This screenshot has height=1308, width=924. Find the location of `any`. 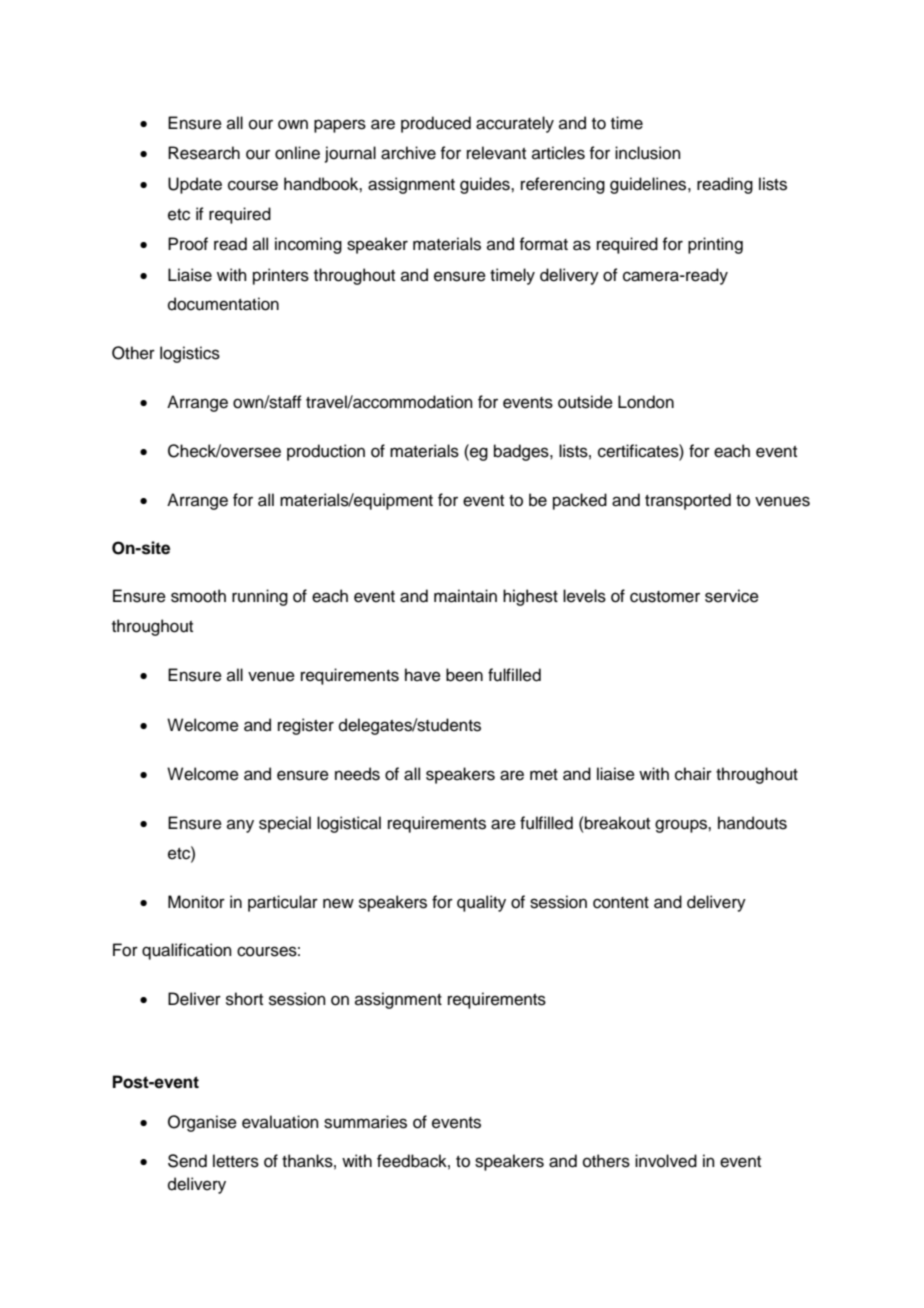

any is located at coordinates (240, 826).
